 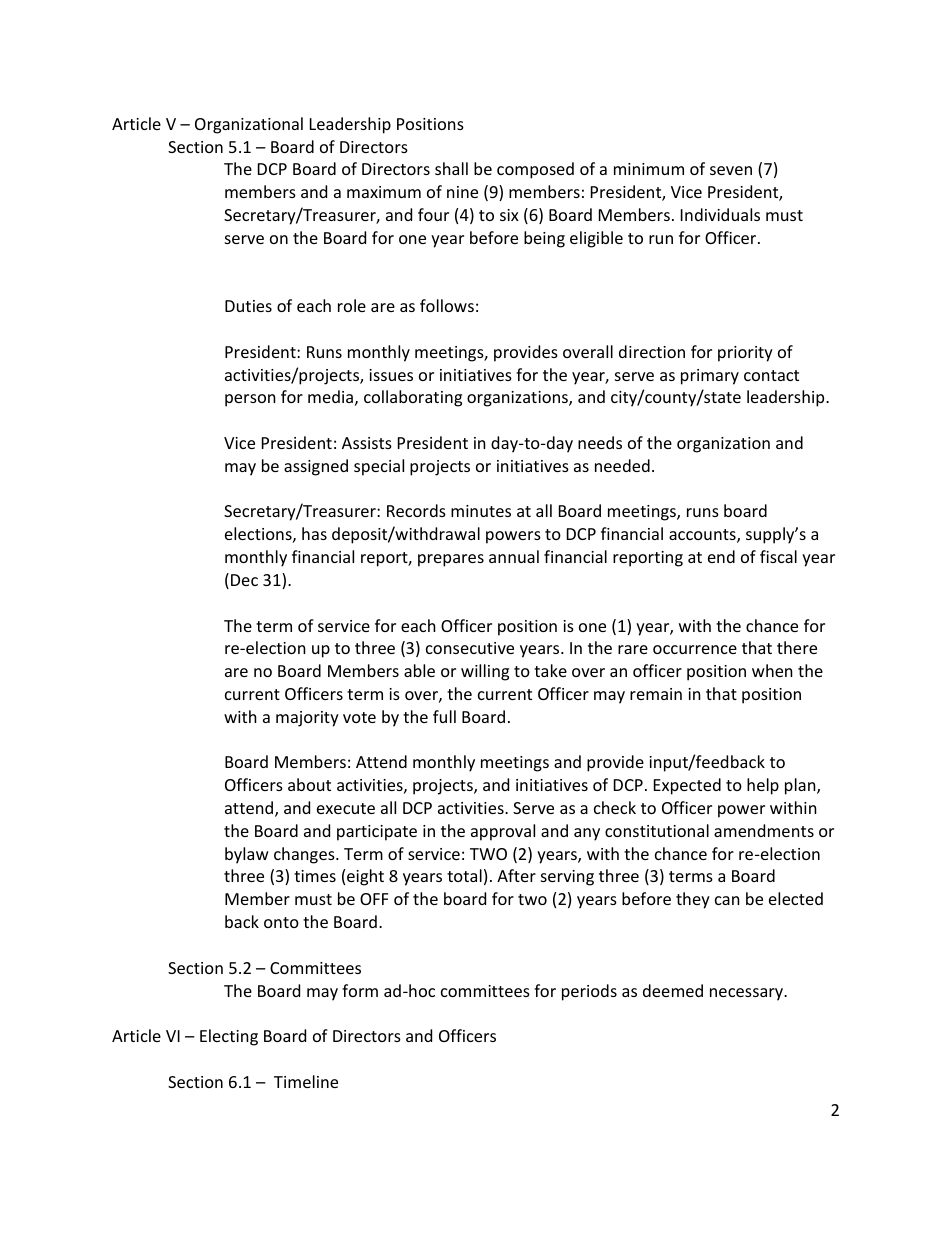 What do you see at coordinates (720, 214) in the document?
I see `Individuals` at bounding box center [720, 214].
